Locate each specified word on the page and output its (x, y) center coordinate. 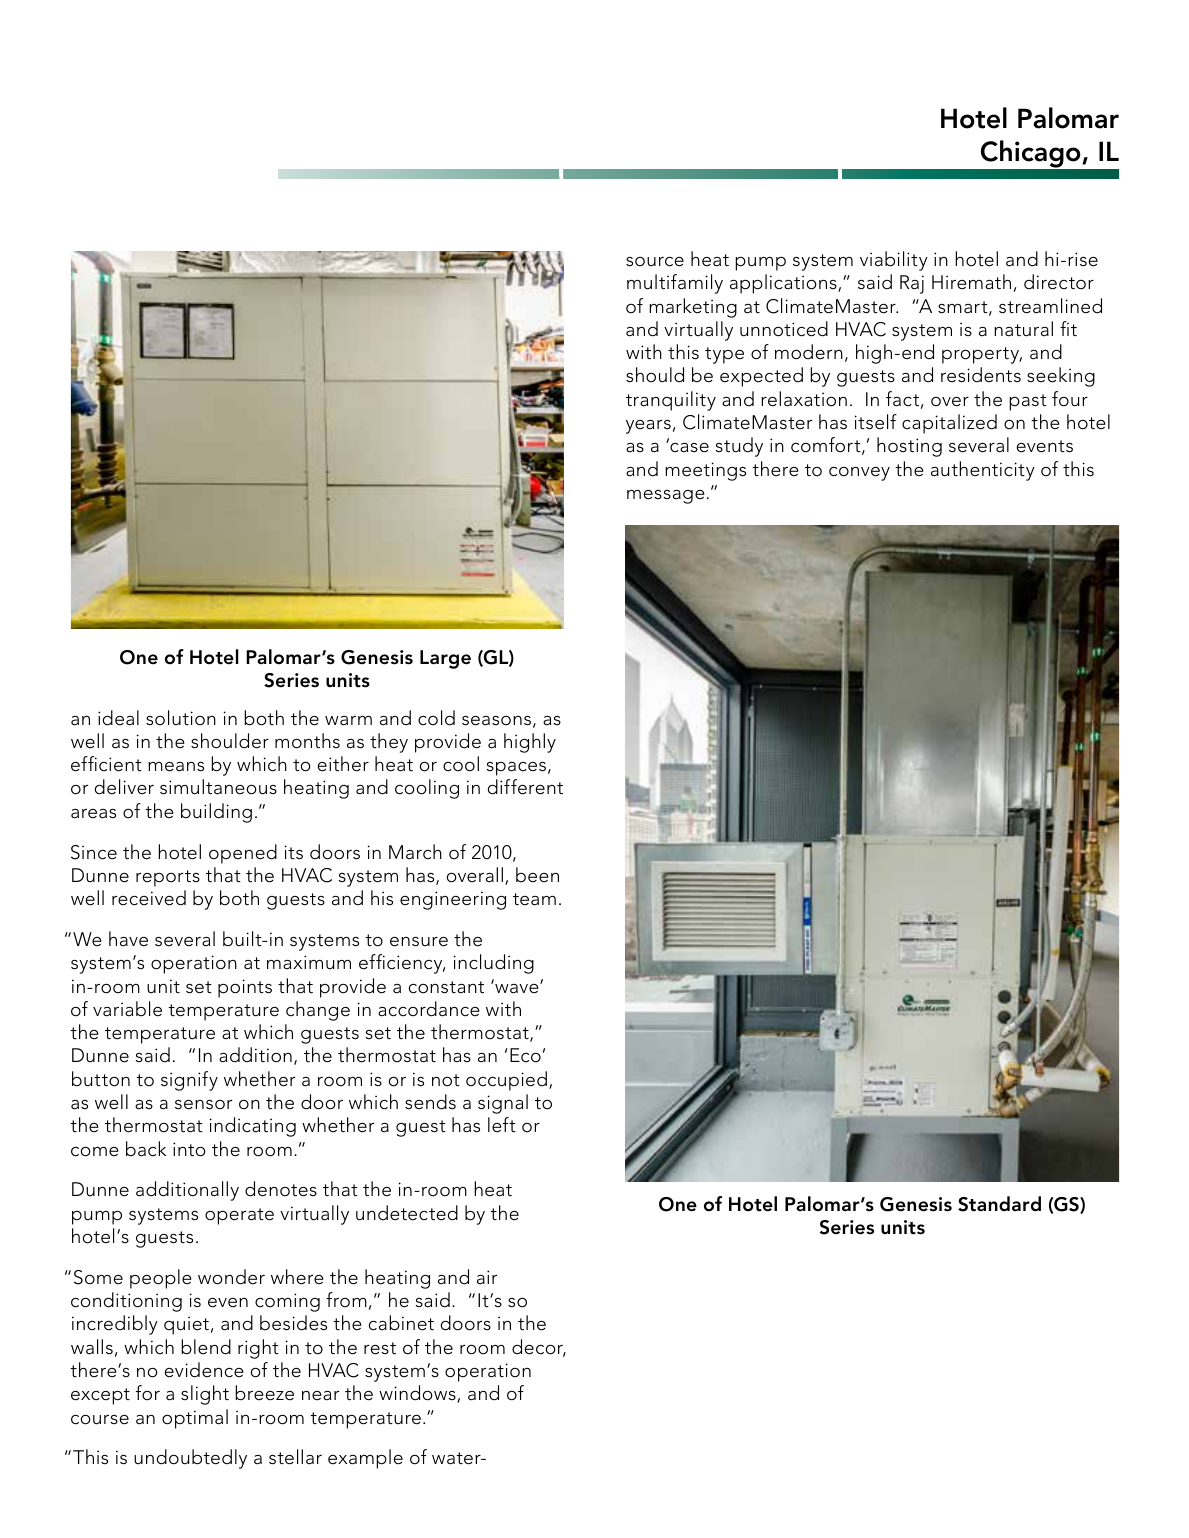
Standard (999, 1204)
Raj (912, 284)
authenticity (983, 471)
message (666, 497)
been (537, 875)
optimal (195, 1419)
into (189, 1149)
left (502, 1125)
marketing (693, 308)
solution (181, 718)
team (534, 899)
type (724, 355)
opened (243, 854)
